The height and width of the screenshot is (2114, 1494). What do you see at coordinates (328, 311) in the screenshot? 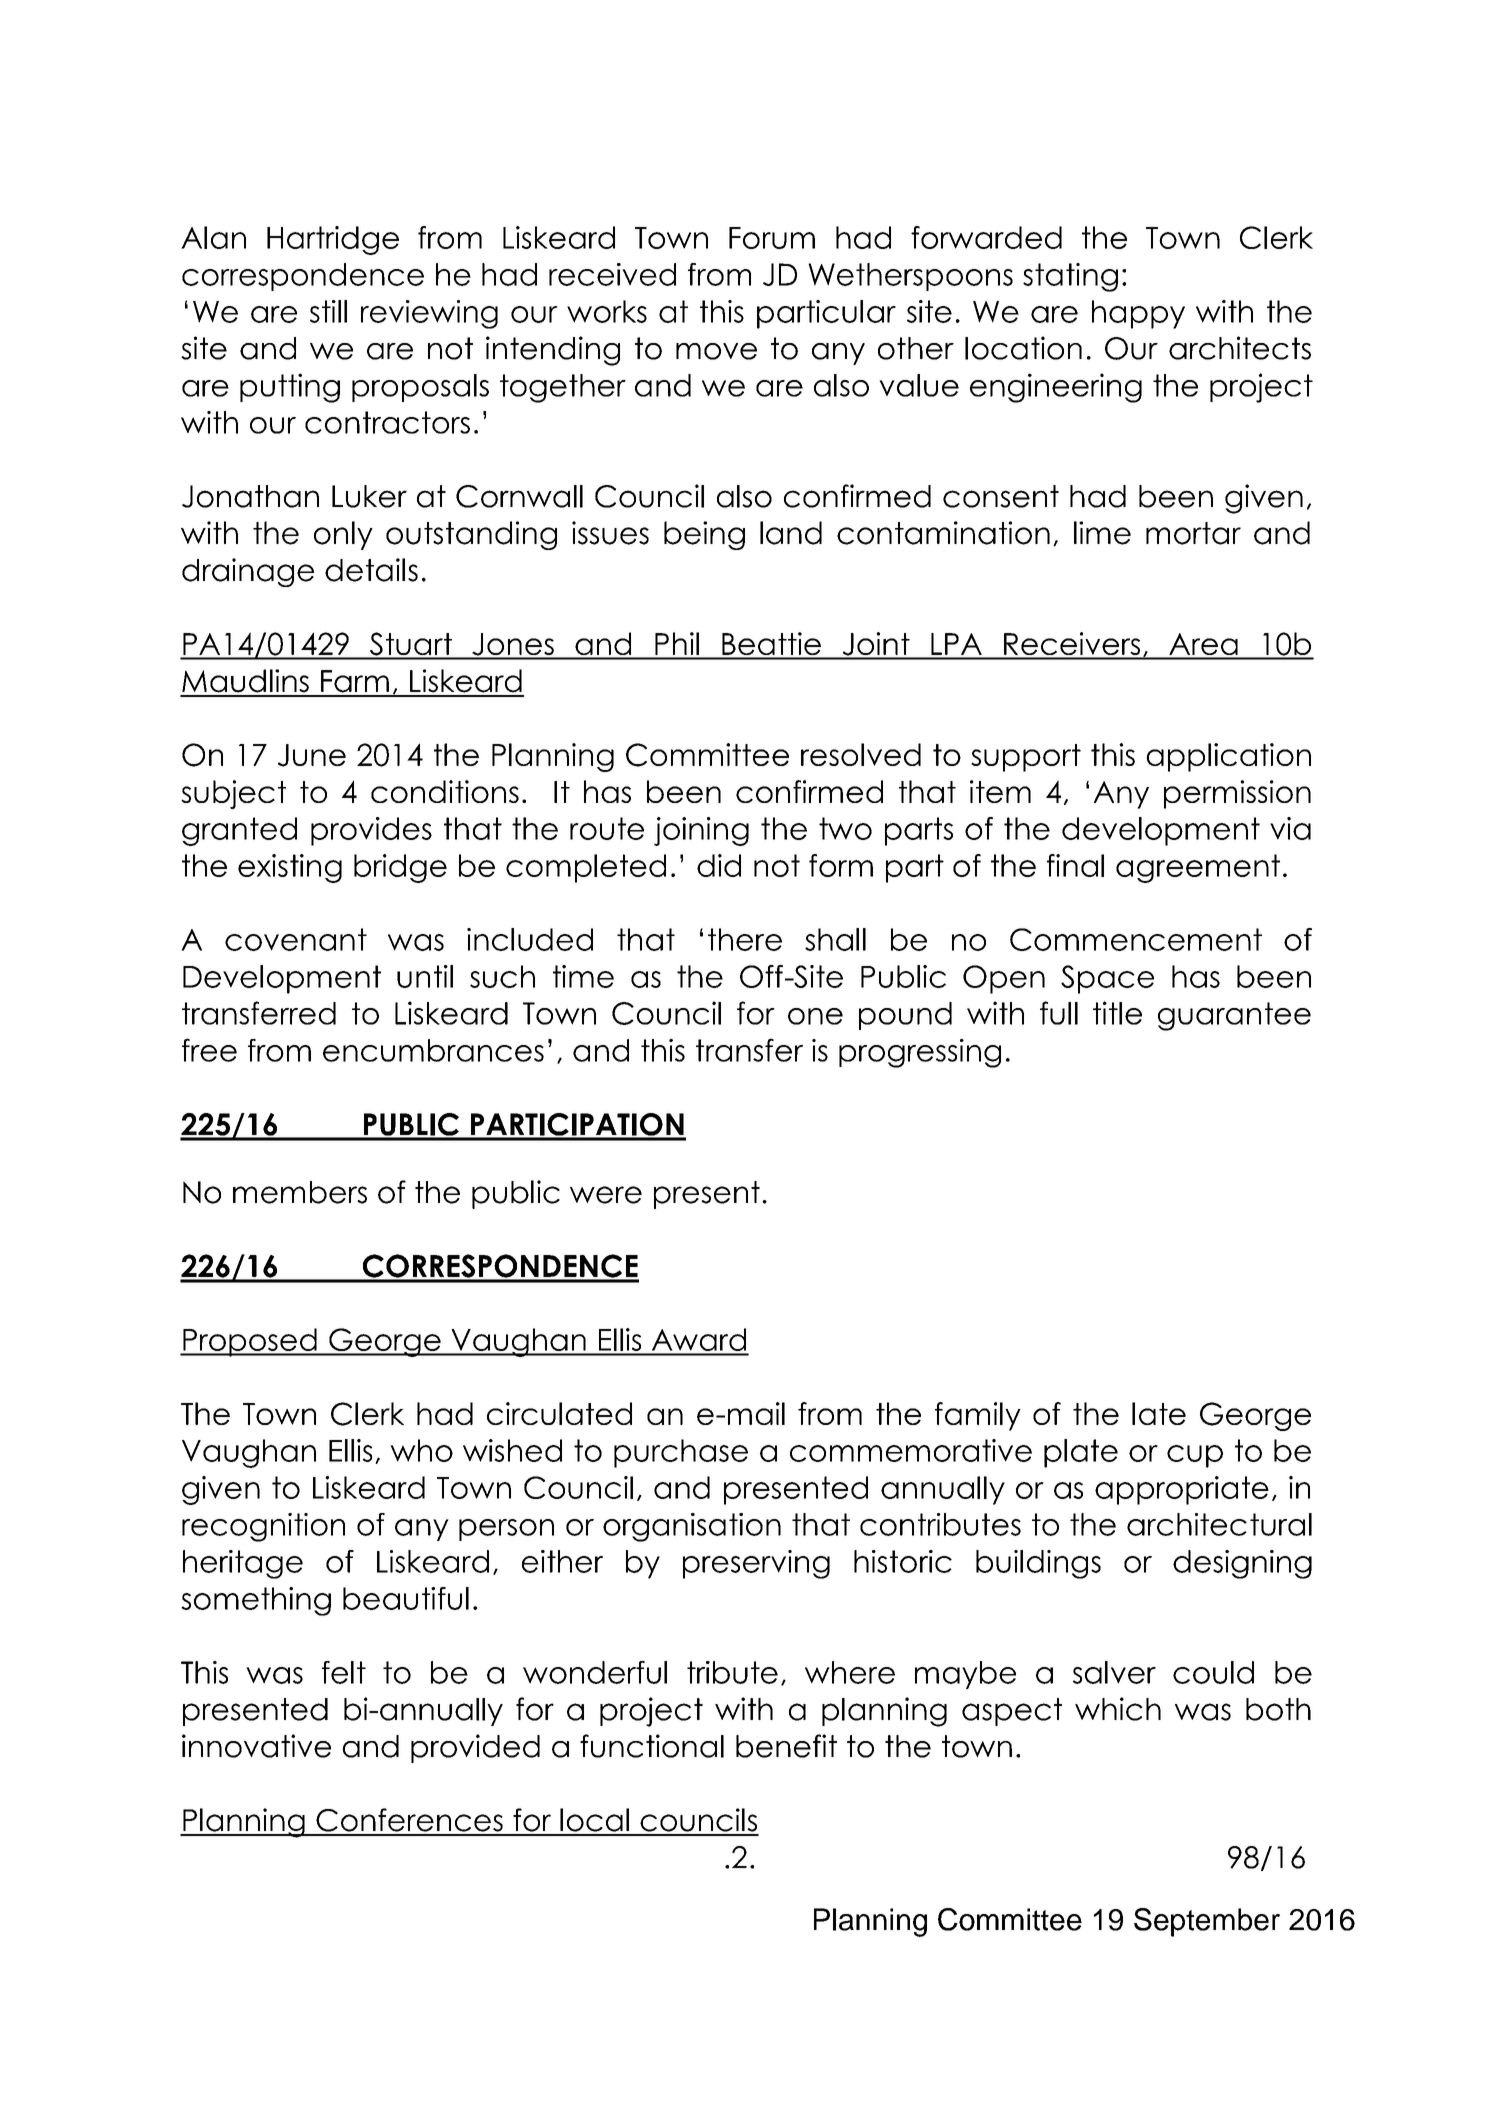
I see `still` at bounding box center [328, 311].
